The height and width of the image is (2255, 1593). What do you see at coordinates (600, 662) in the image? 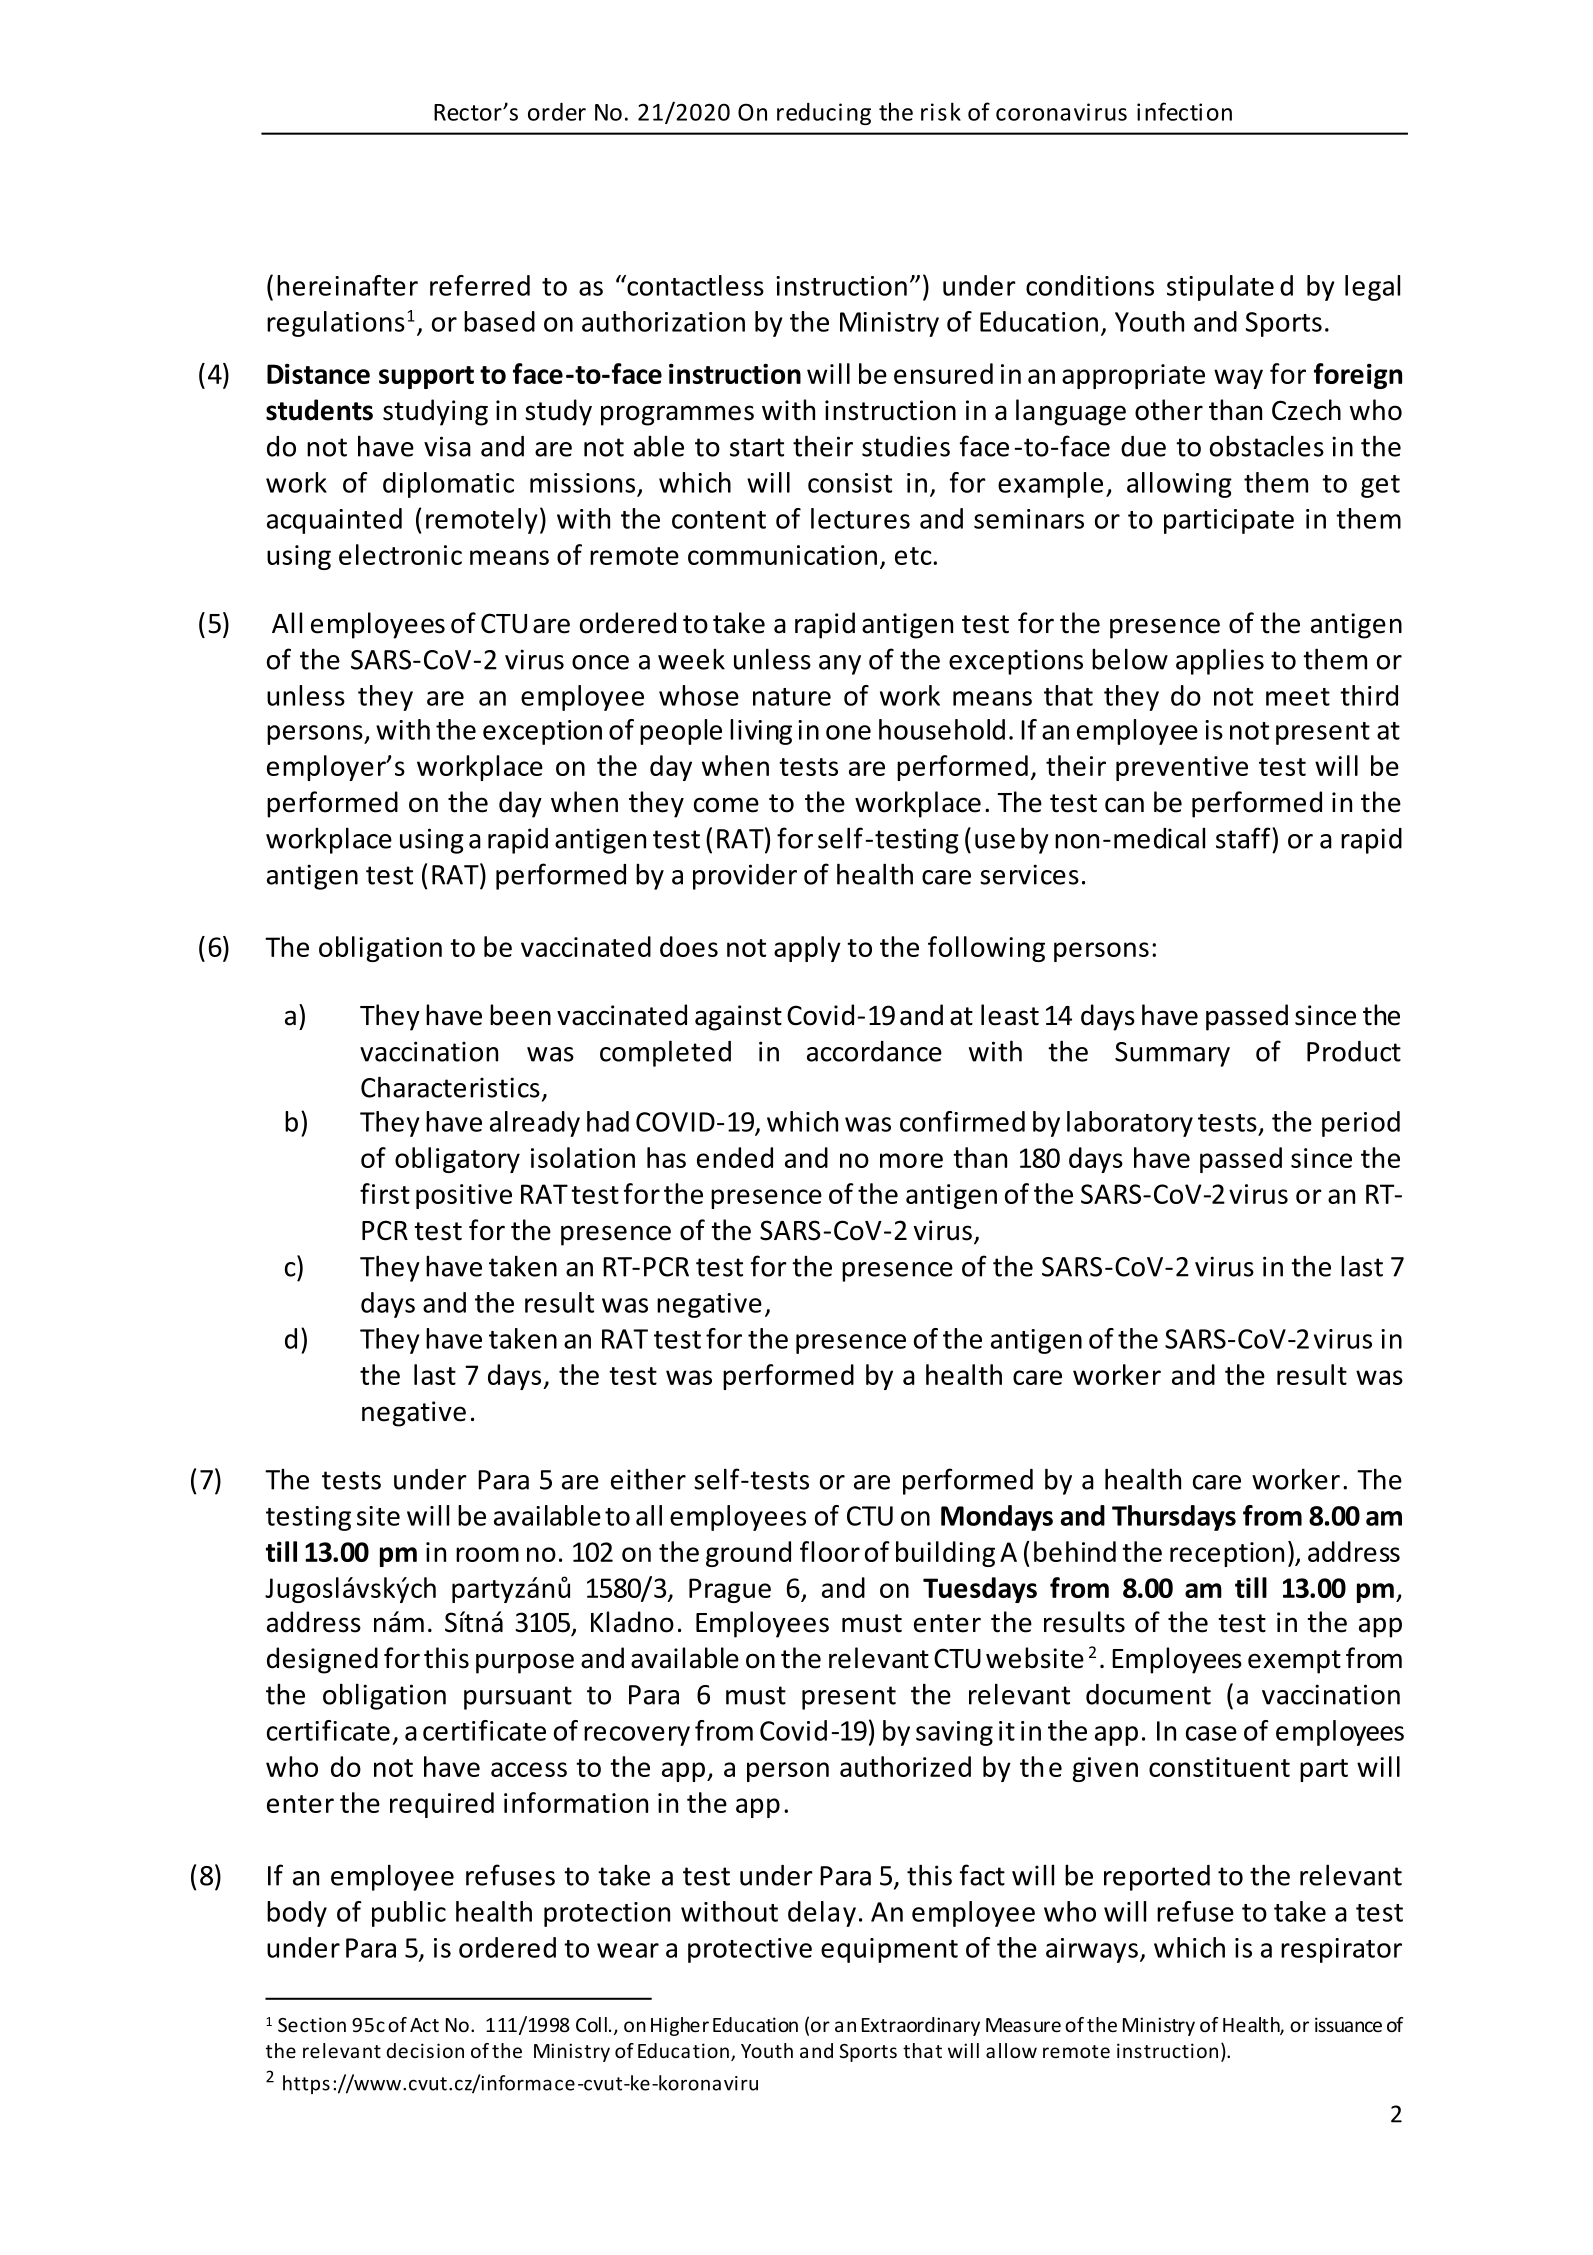
I see `once` at bounding box center [600, 662].
